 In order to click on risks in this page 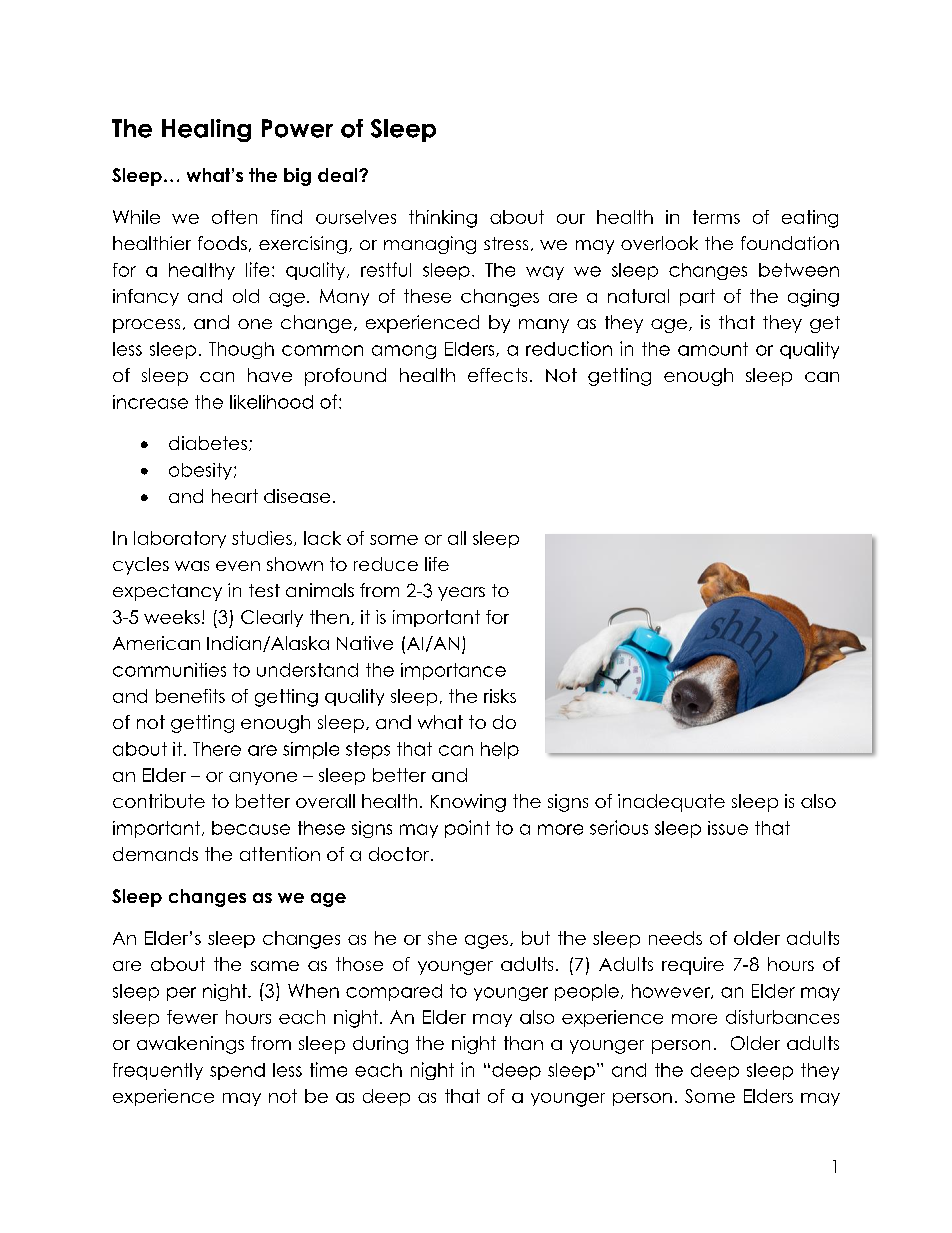, I will do `click(500, 696)`.
